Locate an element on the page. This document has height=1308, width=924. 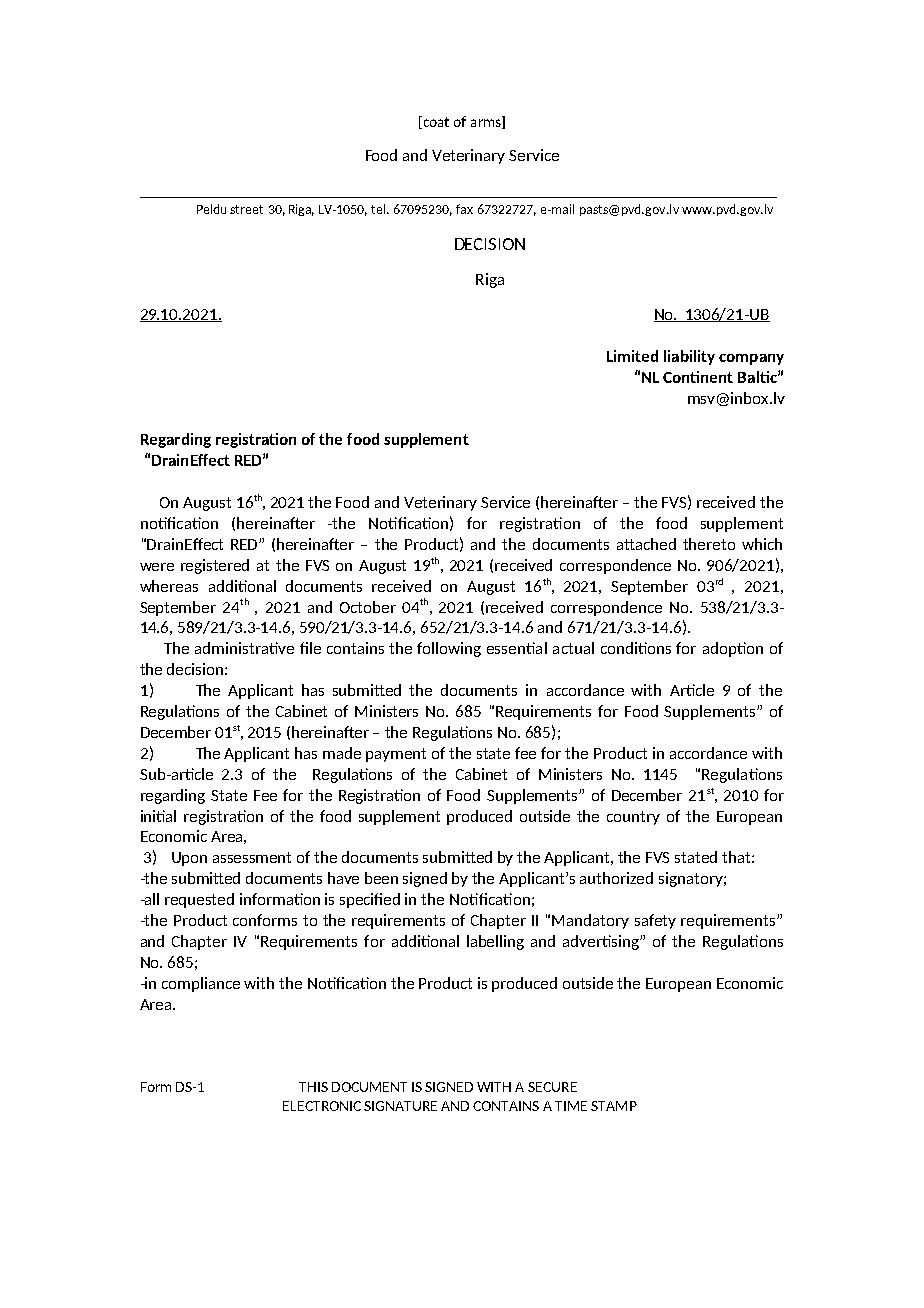
registered is located at coordinates (215, 566).
